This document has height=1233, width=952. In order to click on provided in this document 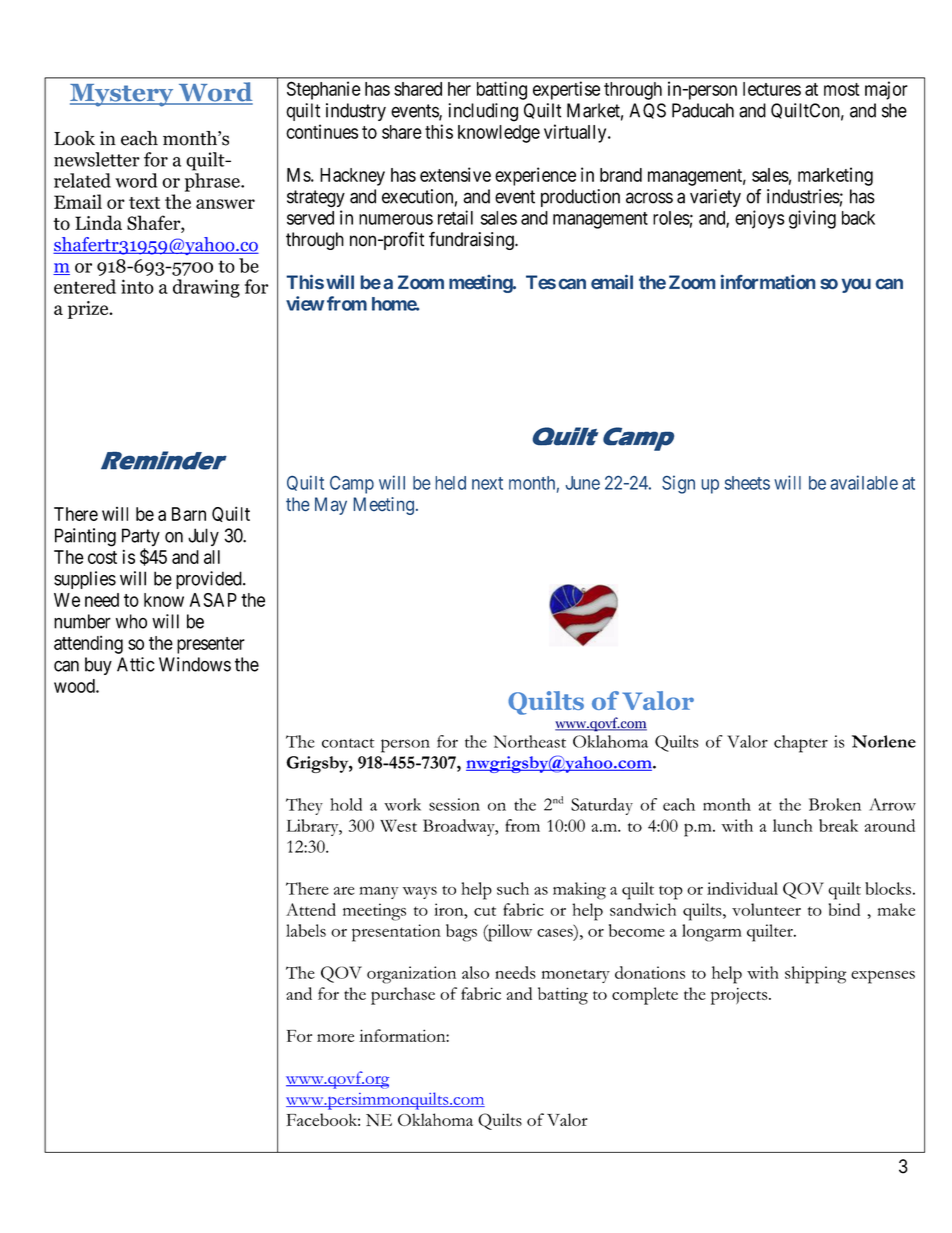, I will do `click(210, 580)`.
